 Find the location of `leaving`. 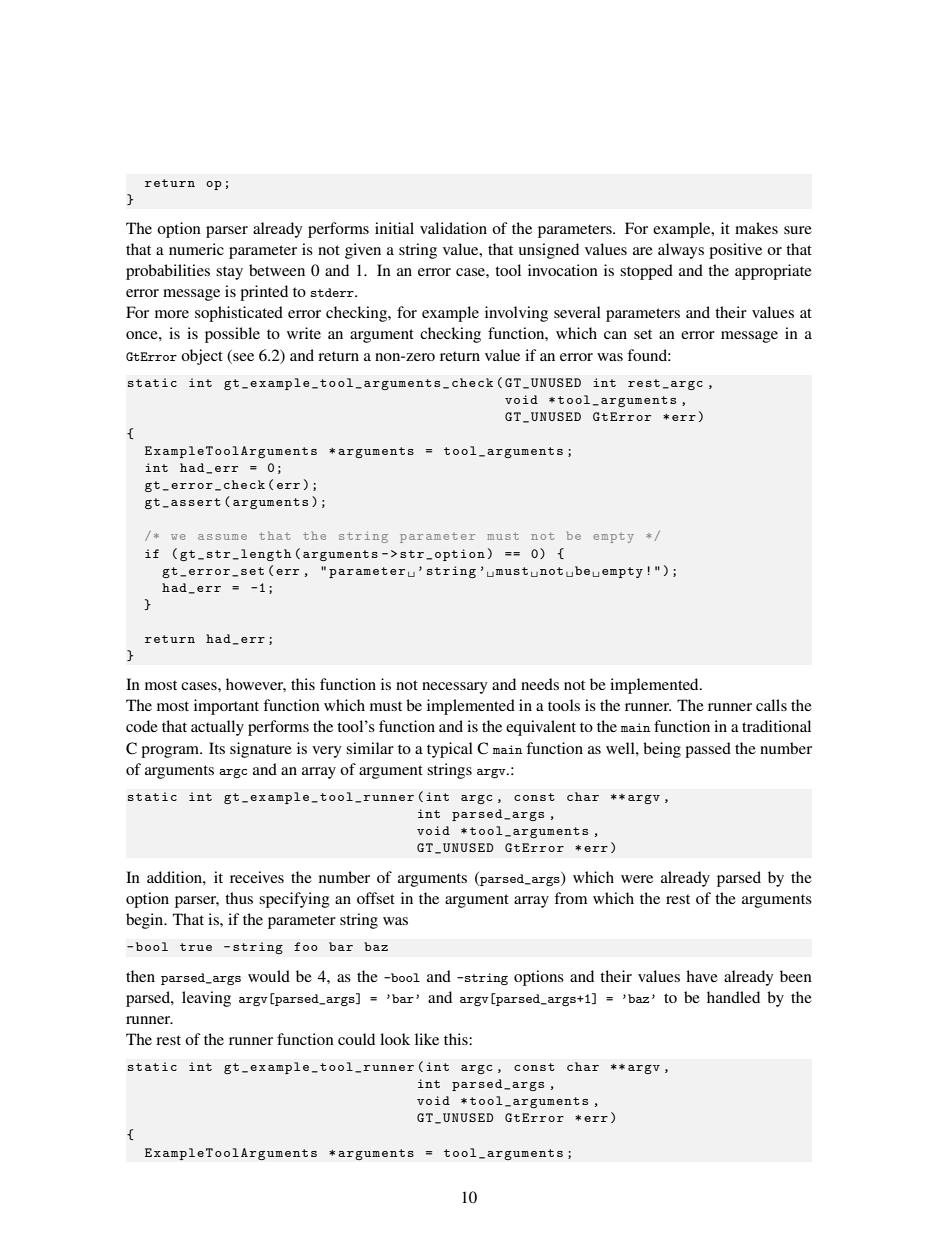

leaving is located at coordinates (206, 999).
